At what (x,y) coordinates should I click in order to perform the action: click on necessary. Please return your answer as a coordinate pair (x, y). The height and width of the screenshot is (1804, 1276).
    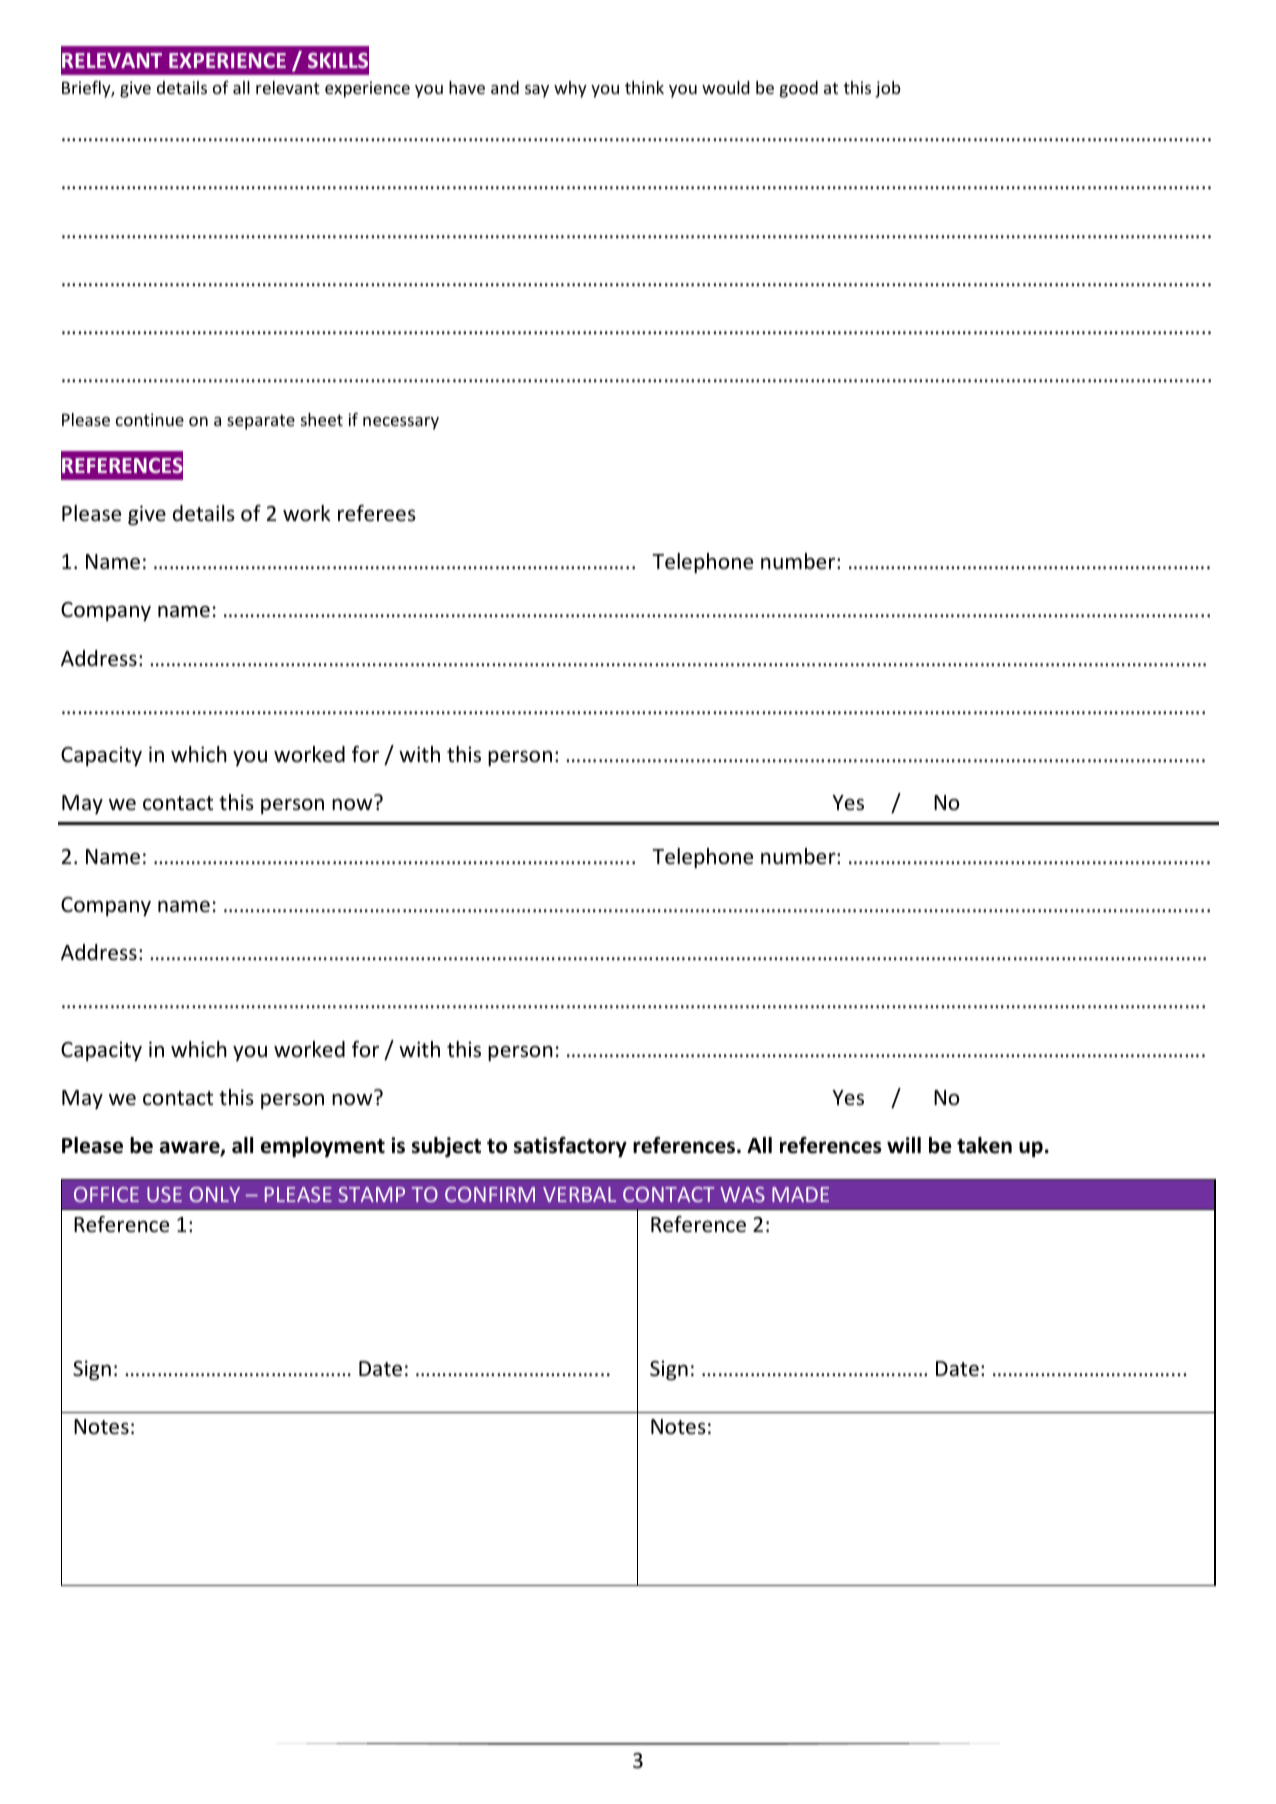
    Looking at the image, I should click on (401, 423).
